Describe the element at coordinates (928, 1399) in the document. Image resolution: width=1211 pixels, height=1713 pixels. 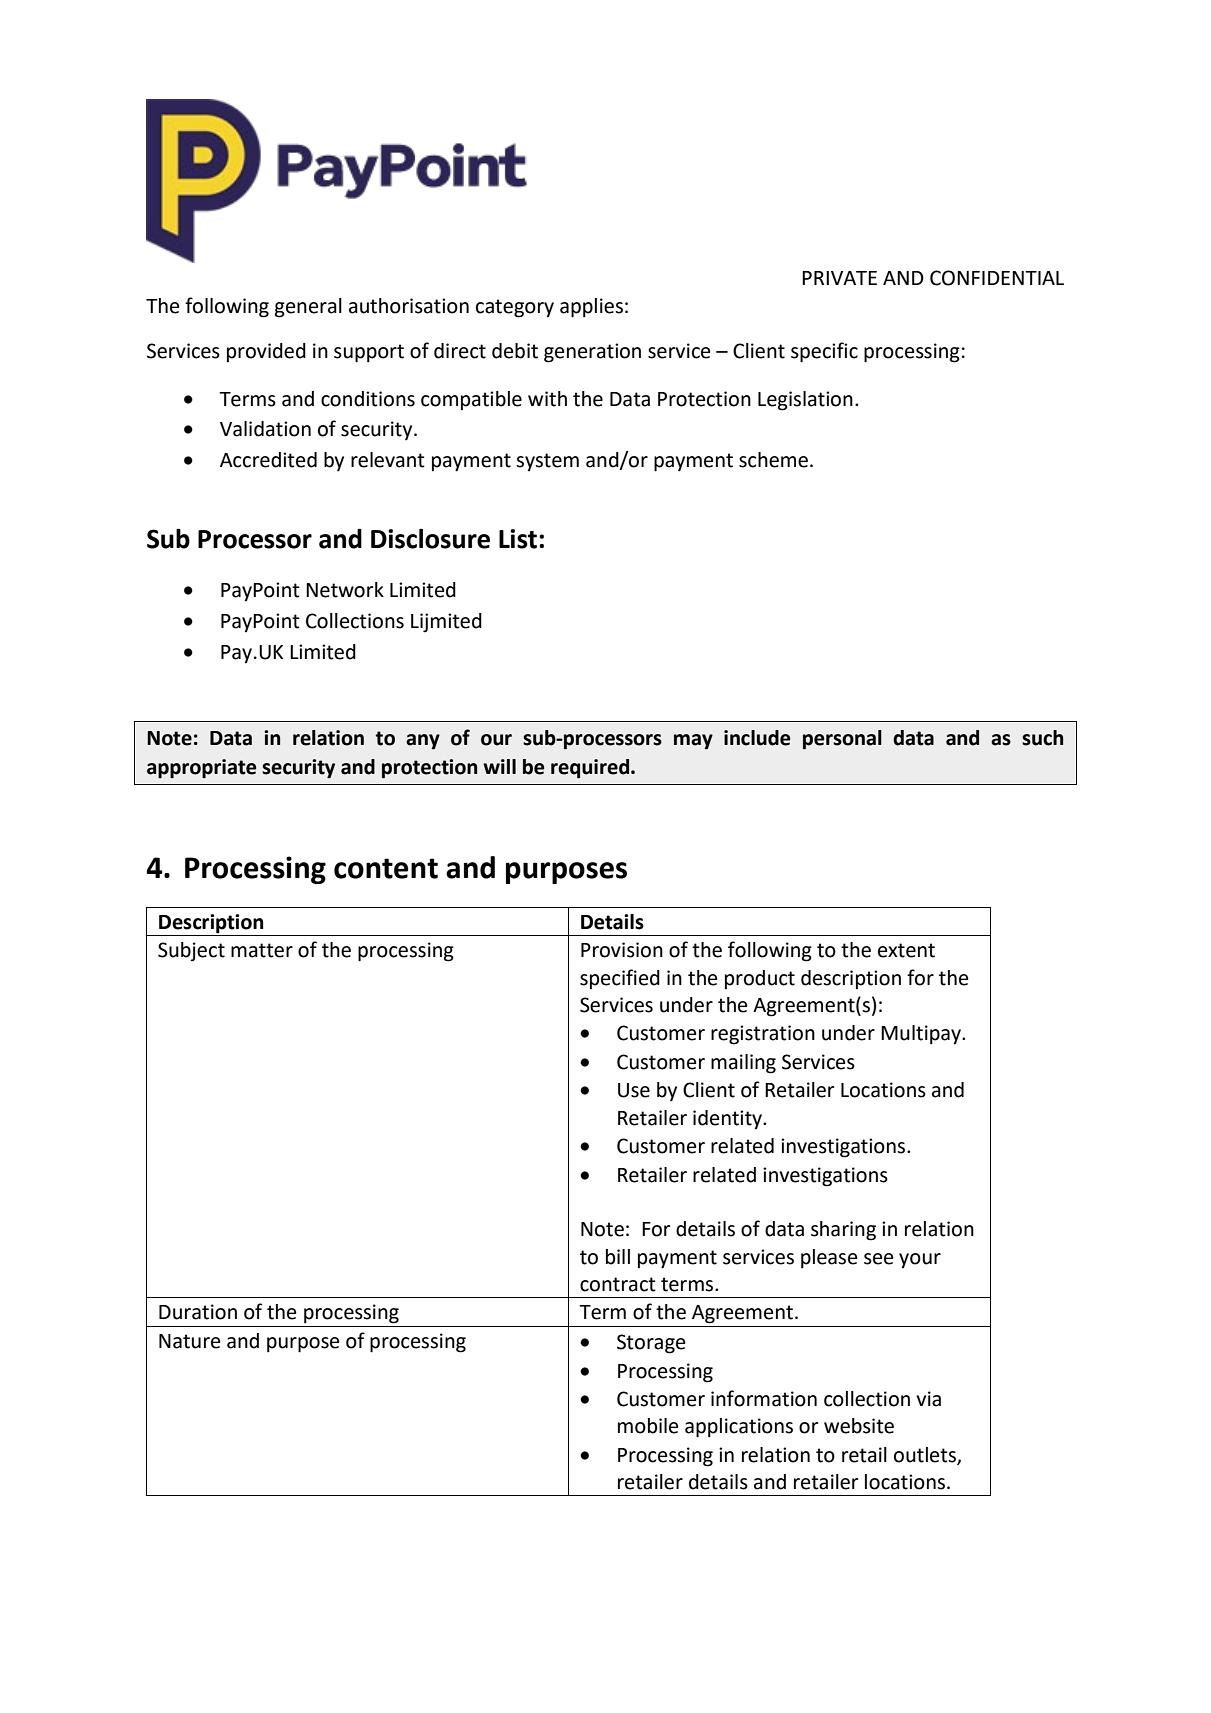
I see `via` at that location.
